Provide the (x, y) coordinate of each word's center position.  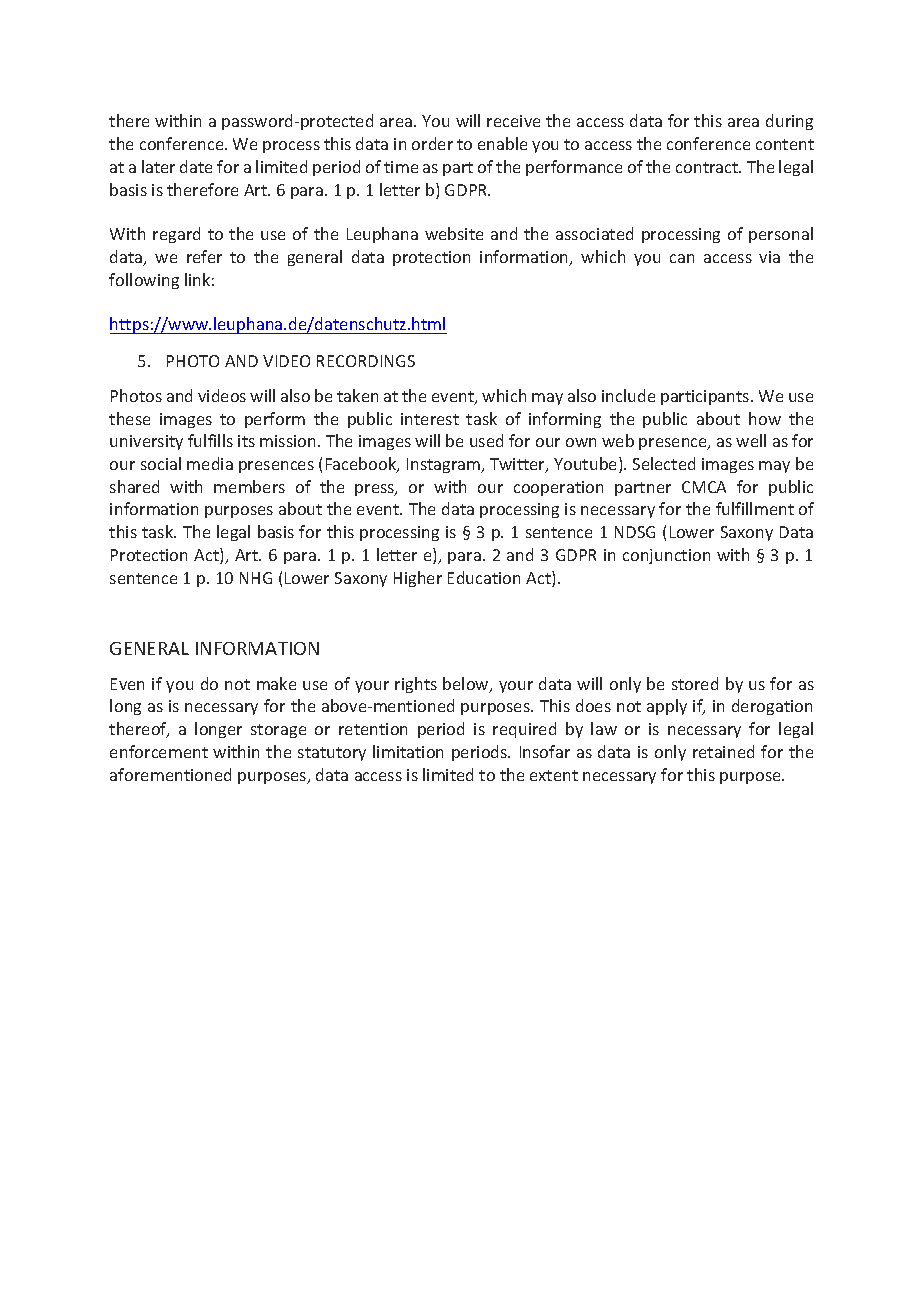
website (454, 233)
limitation (408, 751)
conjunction (666, 556)
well (751, 440)
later (158, 166)
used (486, 440)
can (682, 258)
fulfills (210, 440)
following (144, 281)
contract (708, 167)
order (432, 143)
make (276, 683)
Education (484, 577)
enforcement (159, 751)
